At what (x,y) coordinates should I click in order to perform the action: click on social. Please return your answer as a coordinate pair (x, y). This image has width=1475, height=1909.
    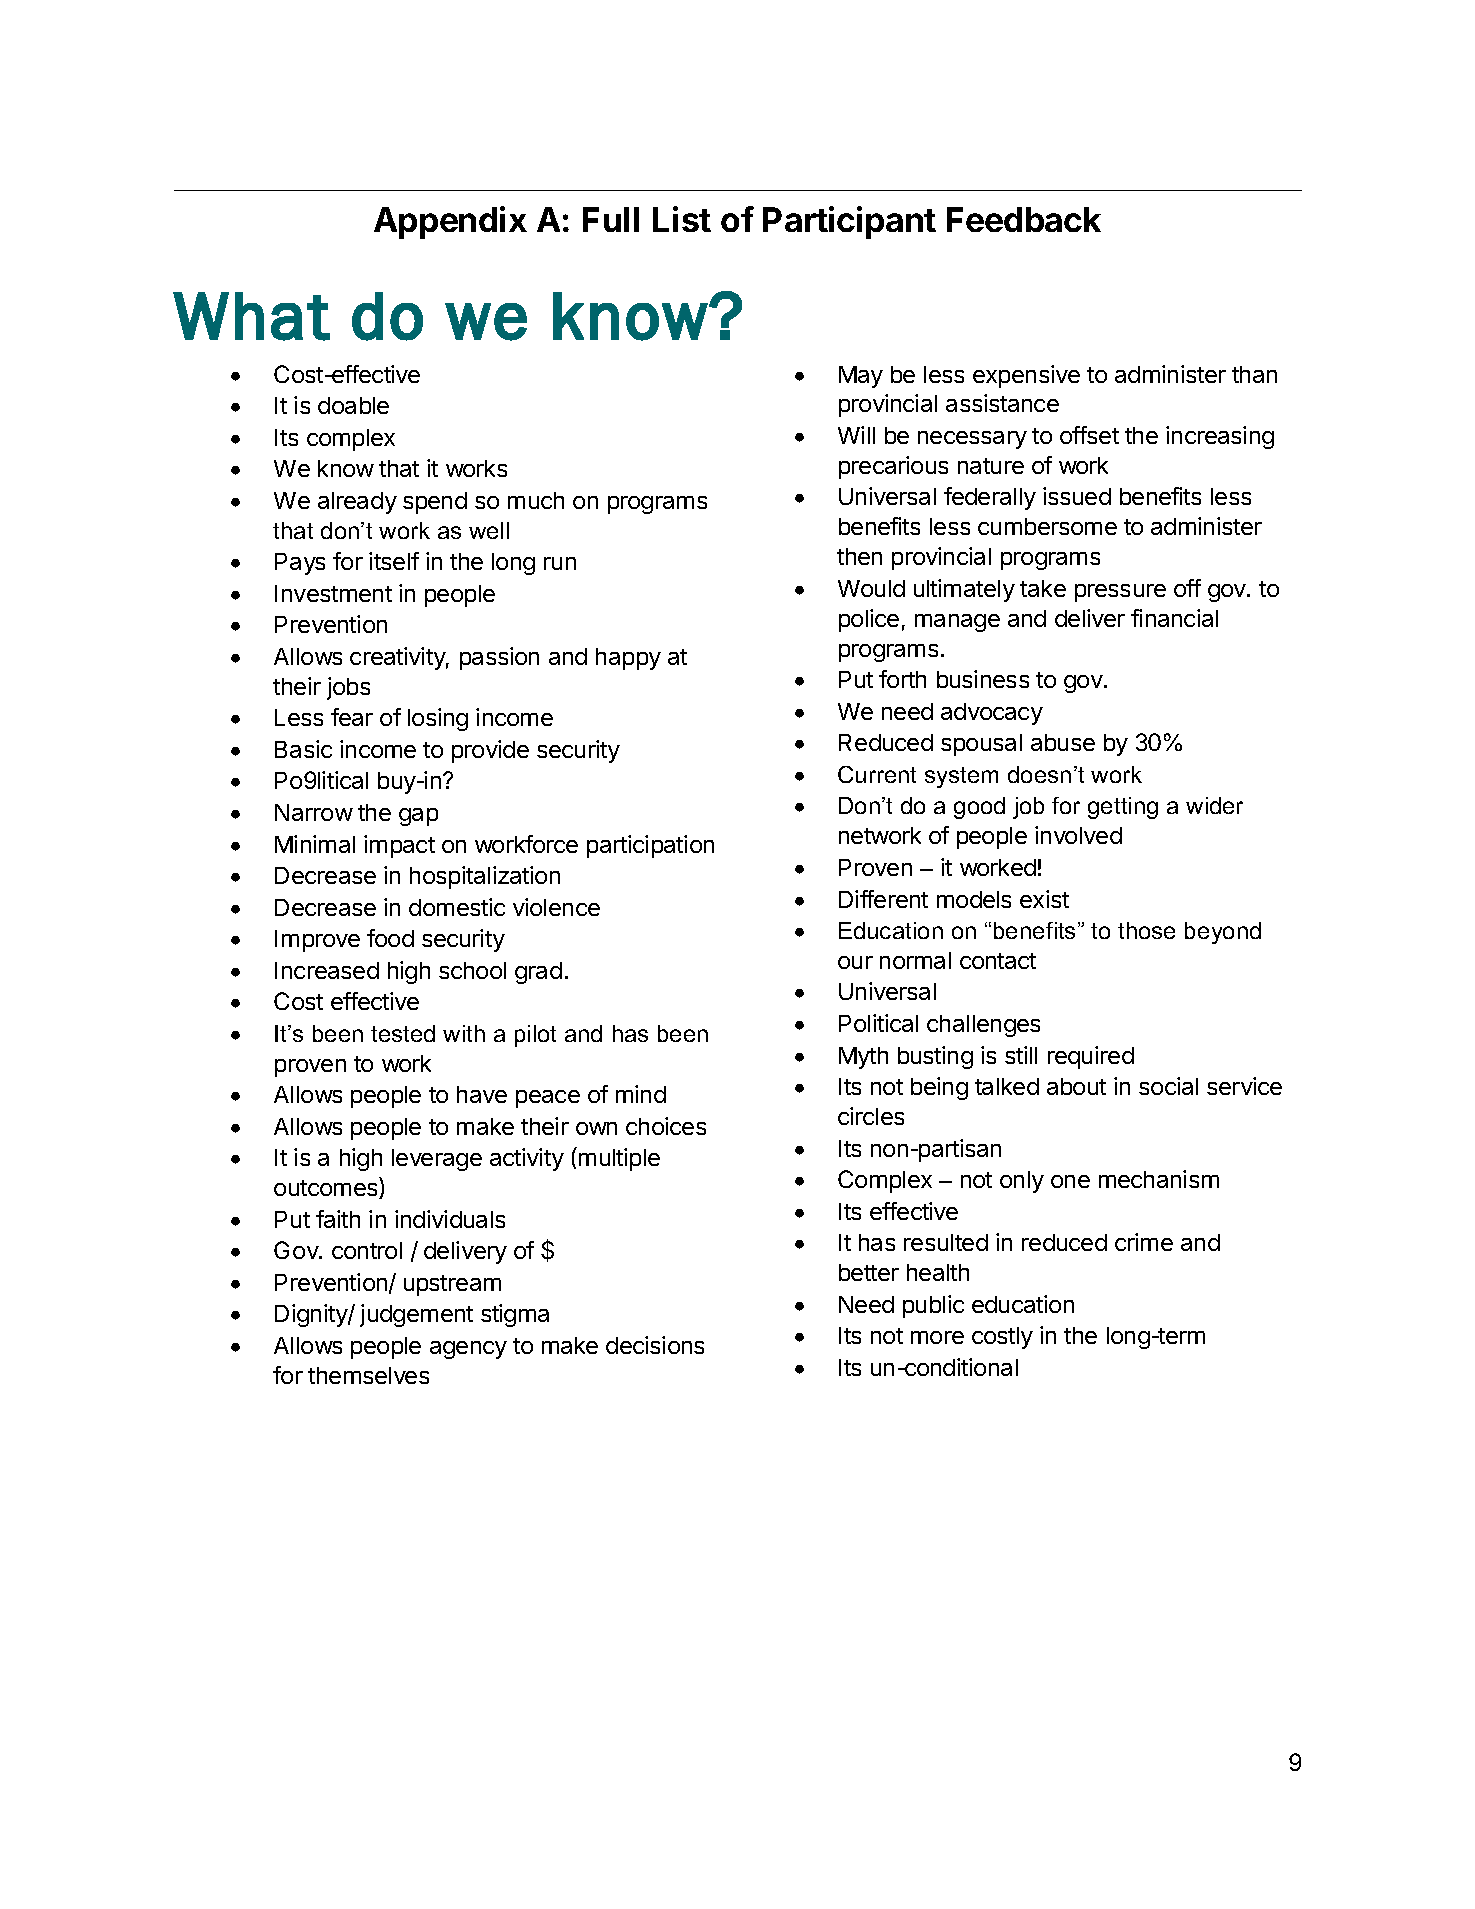
    Looking at the image, I should click on (1168, 1086).
